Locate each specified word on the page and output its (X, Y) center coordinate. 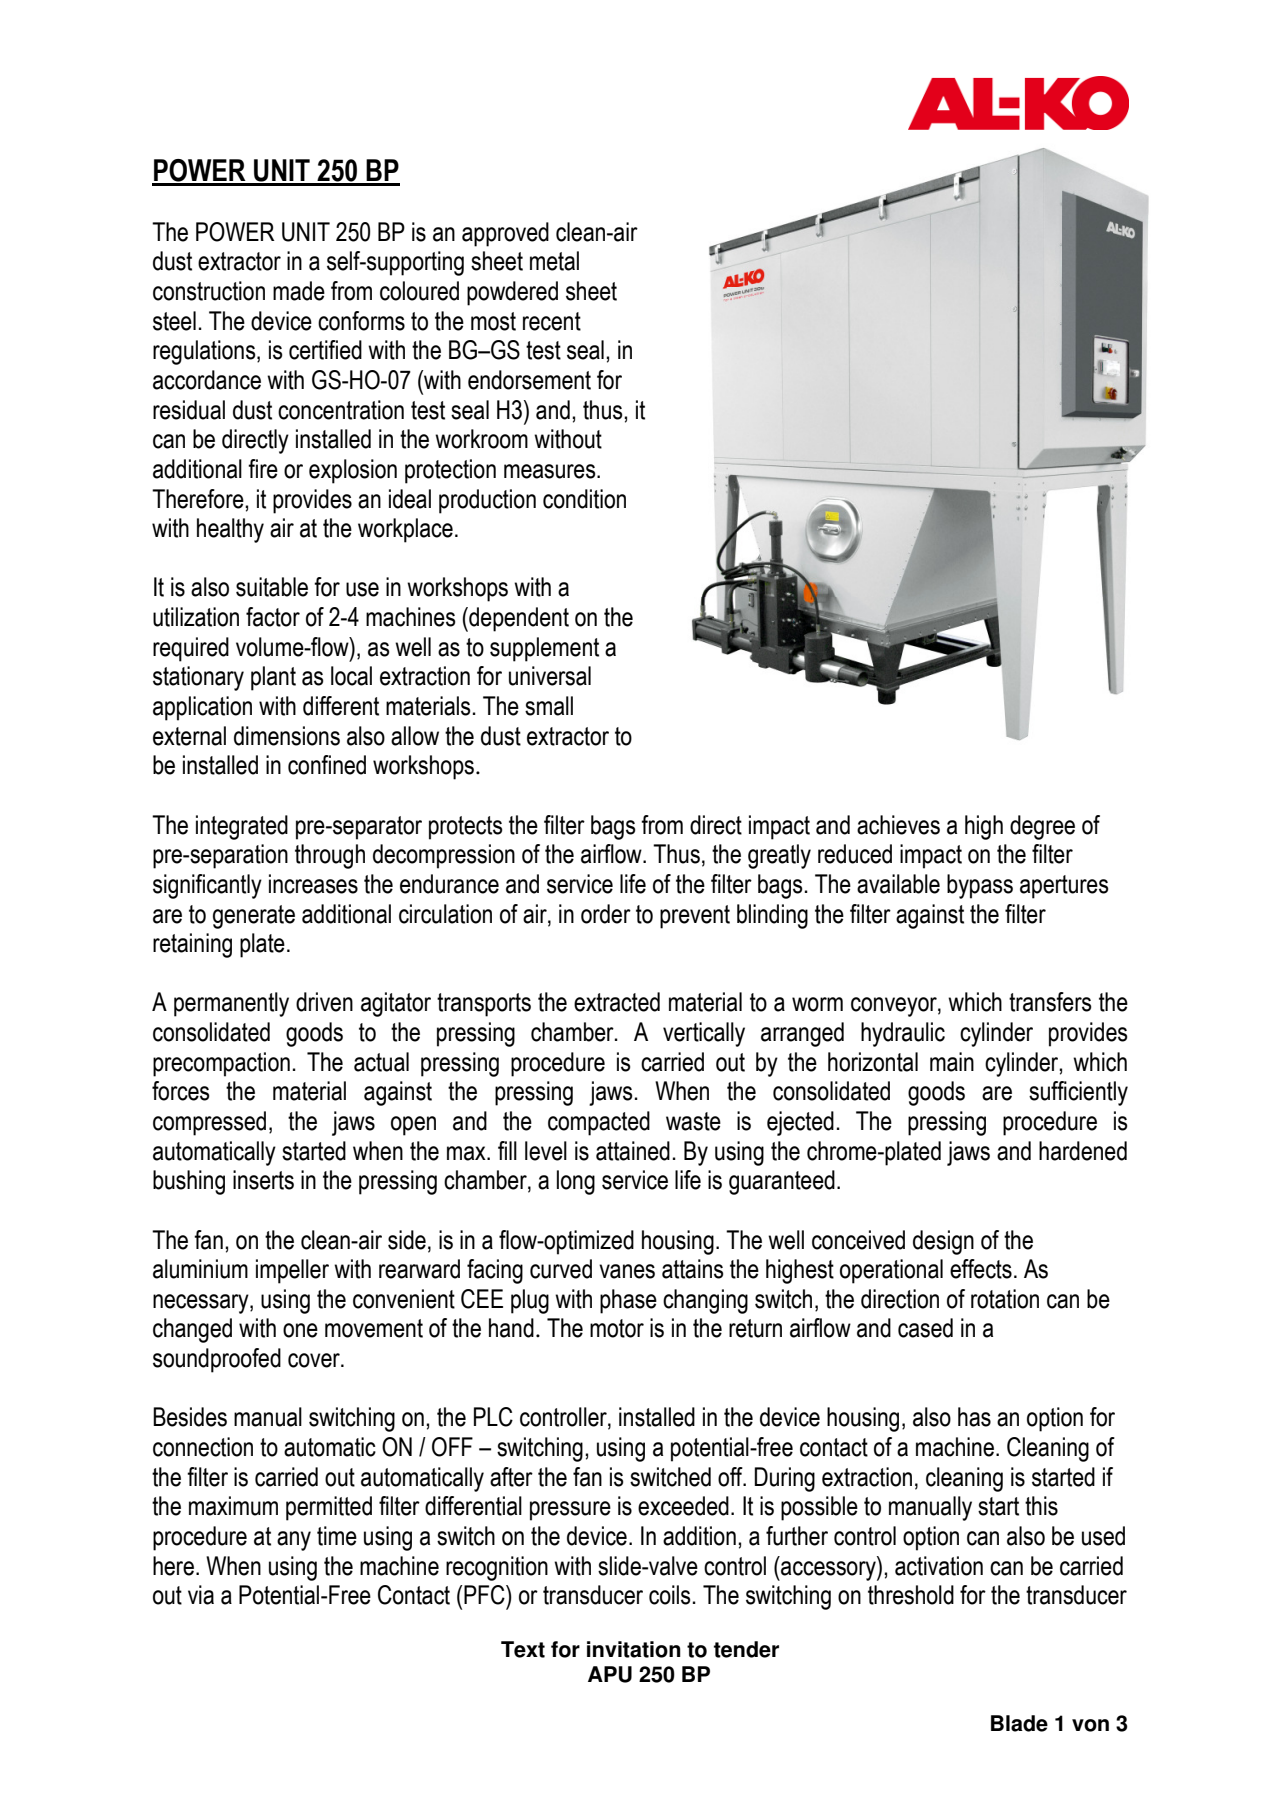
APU (610, 1674)
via (201, 1595)
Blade (1019, 1723)
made (299, 291)
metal (554, 261)
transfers (1050, 1002)
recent (552, 321)
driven (324, 1002)
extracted (617, 1002)
